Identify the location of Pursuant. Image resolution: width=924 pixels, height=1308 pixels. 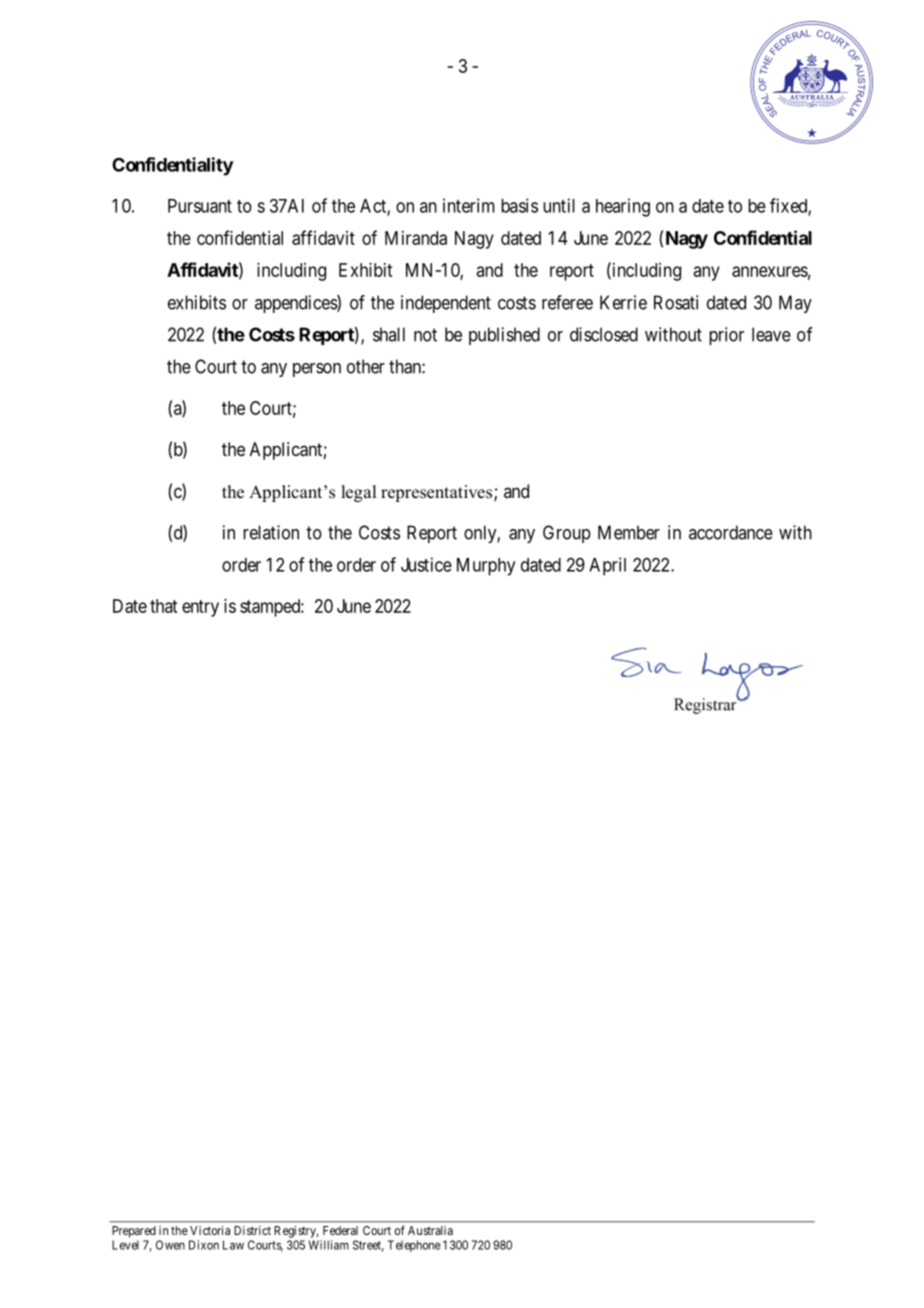
(200, 206).
